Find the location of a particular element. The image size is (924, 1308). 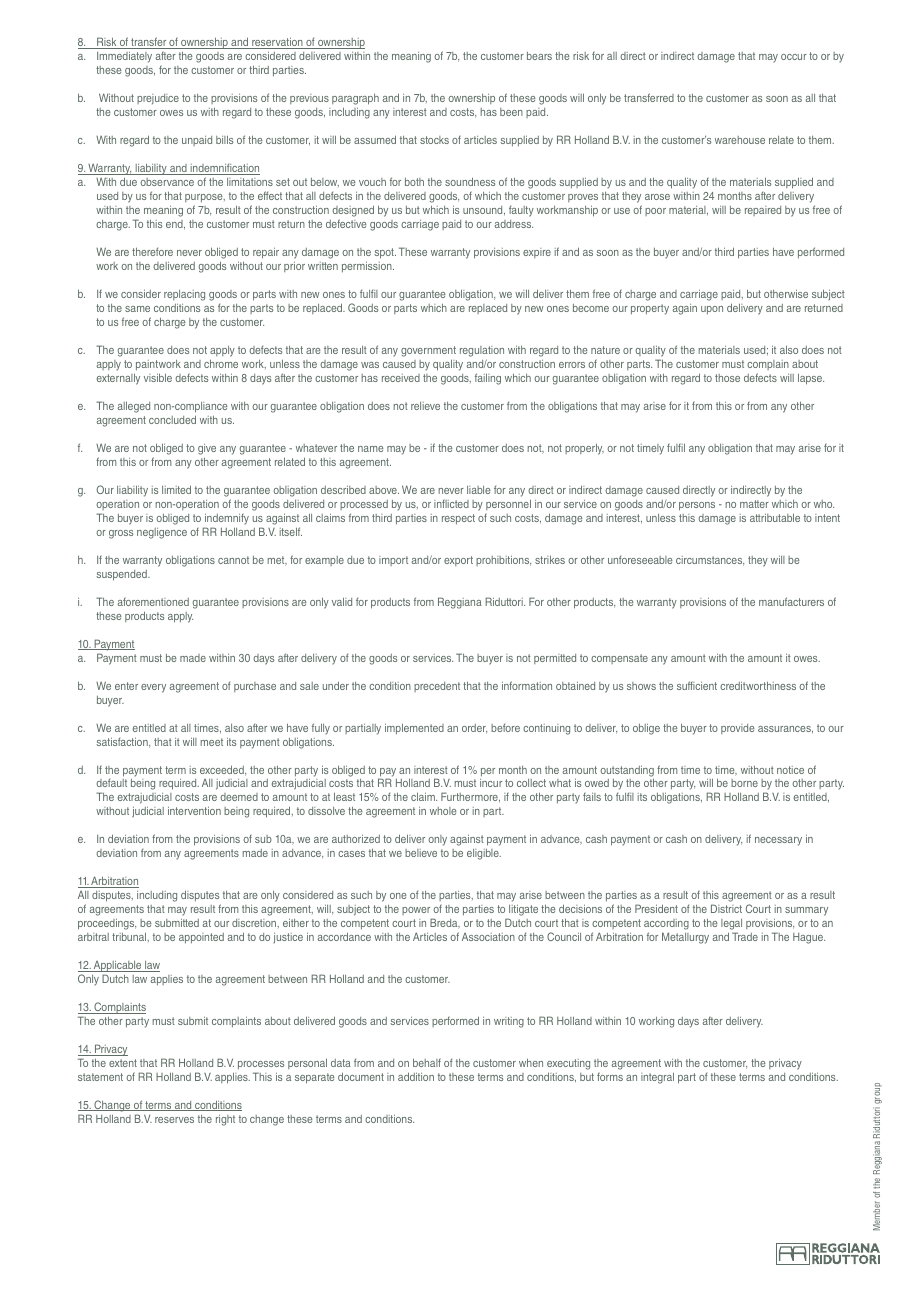

eligible is located at coordinates (484, 854).
